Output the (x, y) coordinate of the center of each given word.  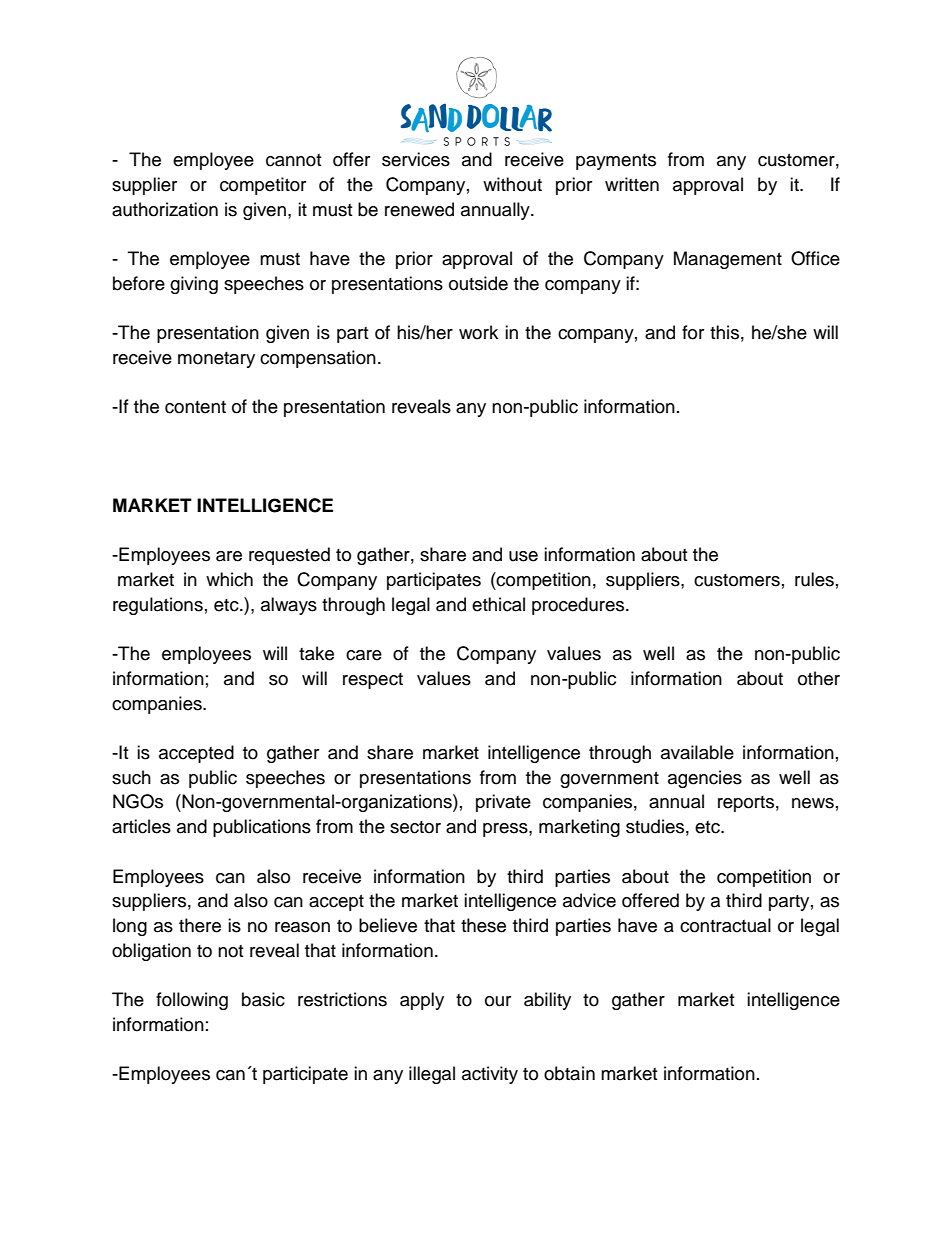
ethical (498, 604)
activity (490, 1075)
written (632, 184)
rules (814, 579)
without (512, 184)
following (192, 1001)
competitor (263, 186)
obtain (569, 1073)
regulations (158, 606)
